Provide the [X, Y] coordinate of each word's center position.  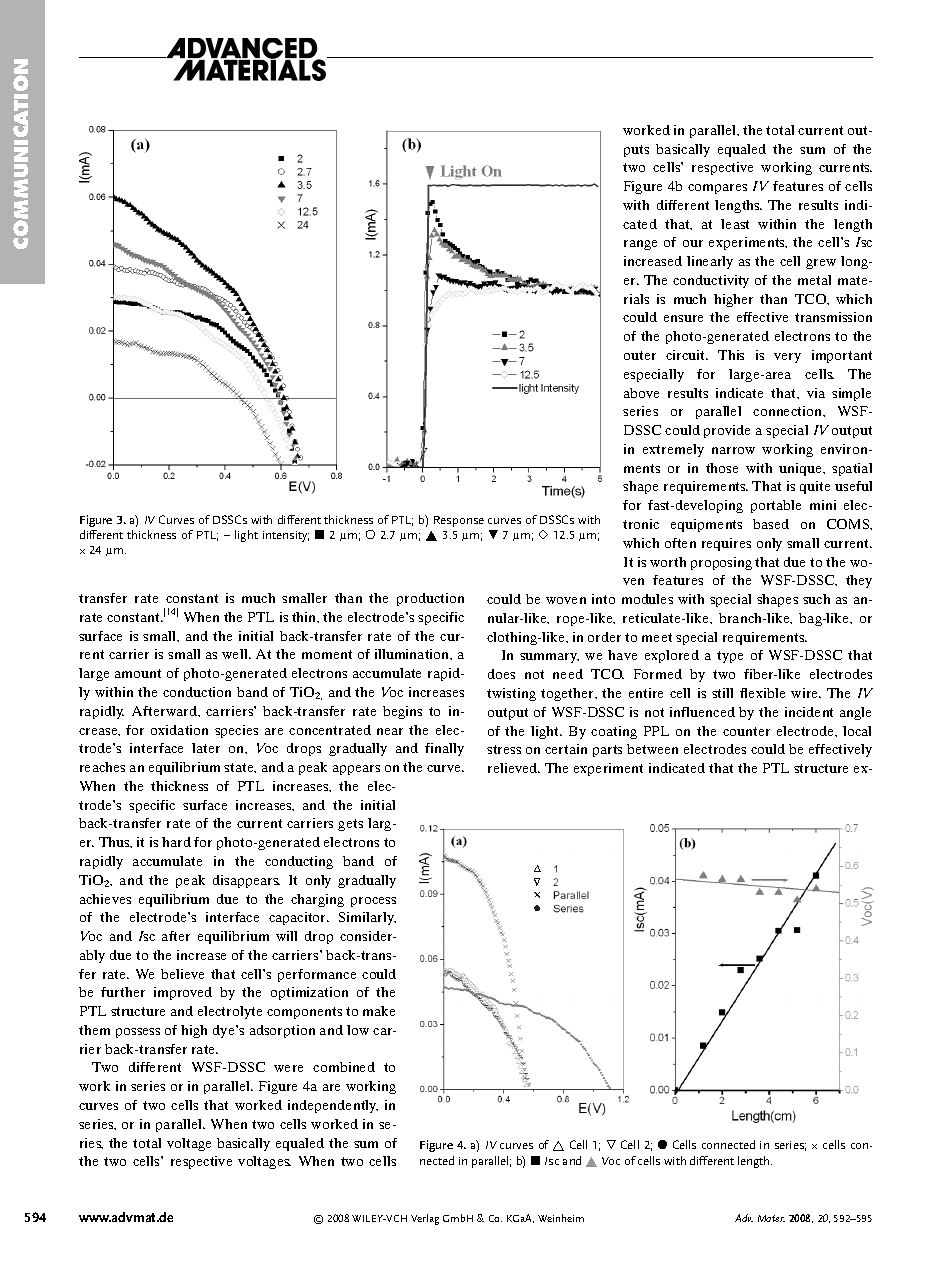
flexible [762, 693]
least [735, 224]
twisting [511, 694]
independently [333, 1106]
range [640, 245]
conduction [197, 692]
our [693, 243]
